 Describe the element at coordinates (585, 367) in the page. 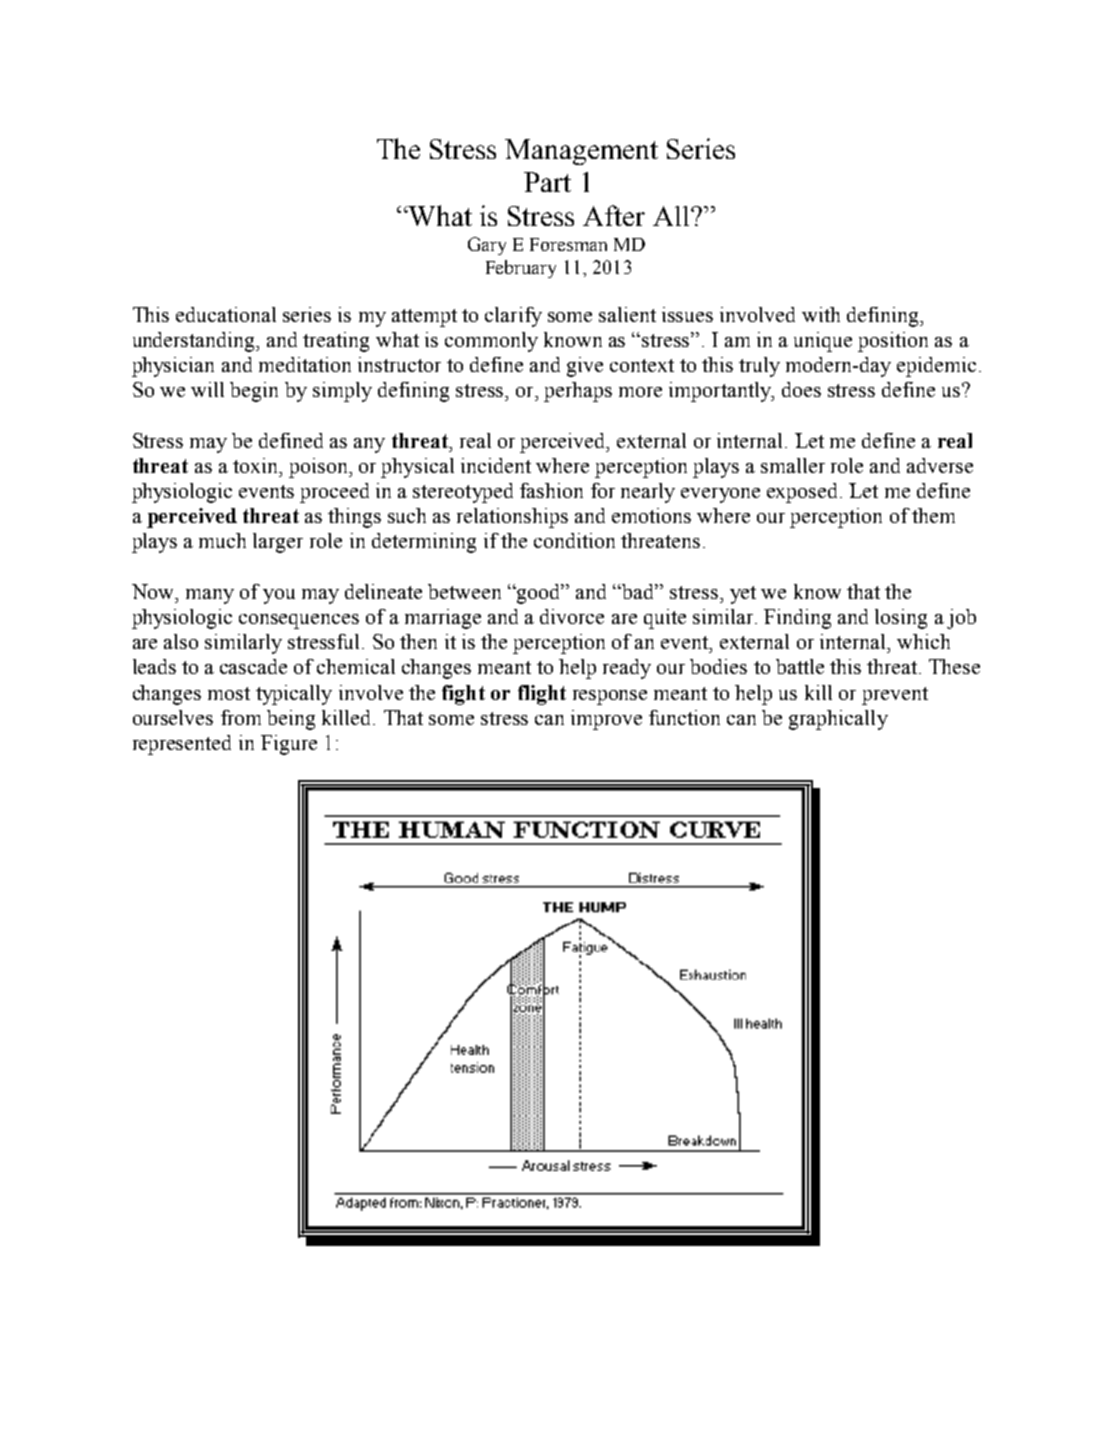

I see `give` at that location.
